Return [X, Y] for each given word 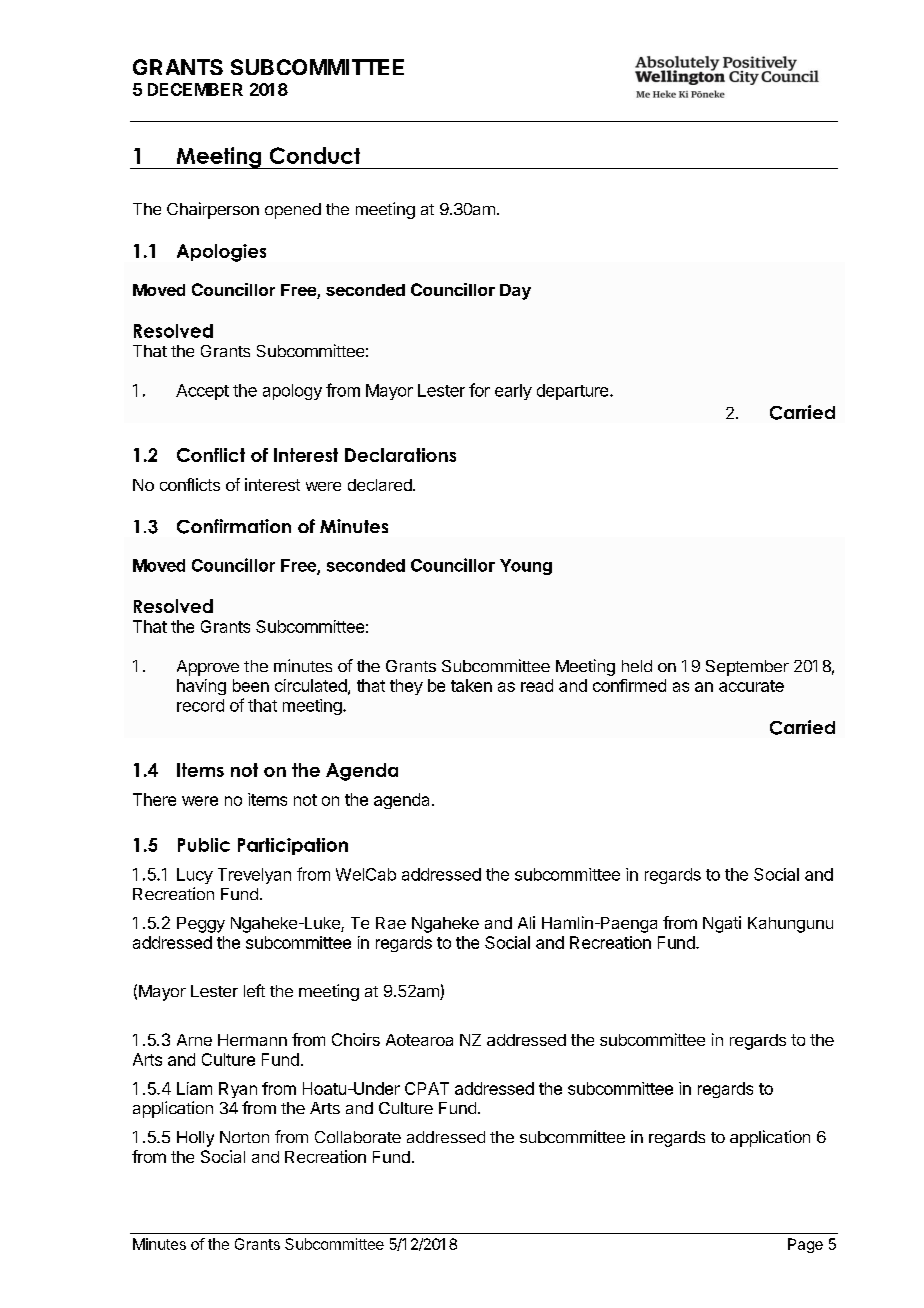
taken [471, 685]
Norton [244, 1137]
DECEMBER [195, 89]
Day [515, 292]
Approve [208, 668]
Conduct [315, 155]
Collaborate [358, 1137]
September [747, 668]
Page [805, 1245]
